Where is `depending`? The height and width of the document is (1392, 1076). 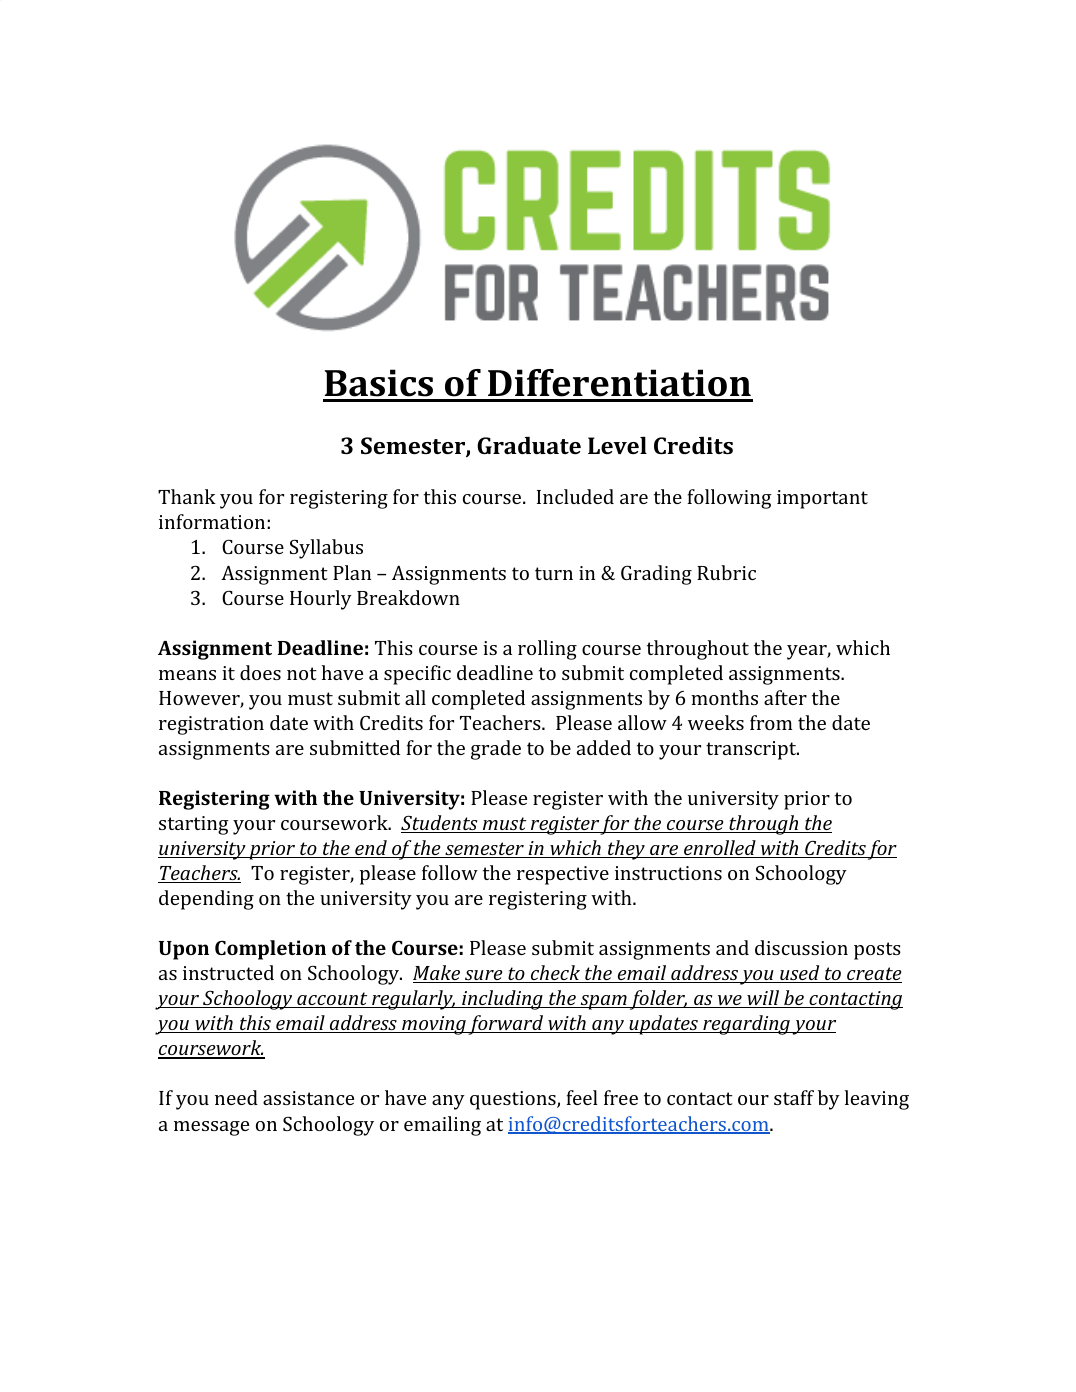
depending is located at coordinates (206, 900).
